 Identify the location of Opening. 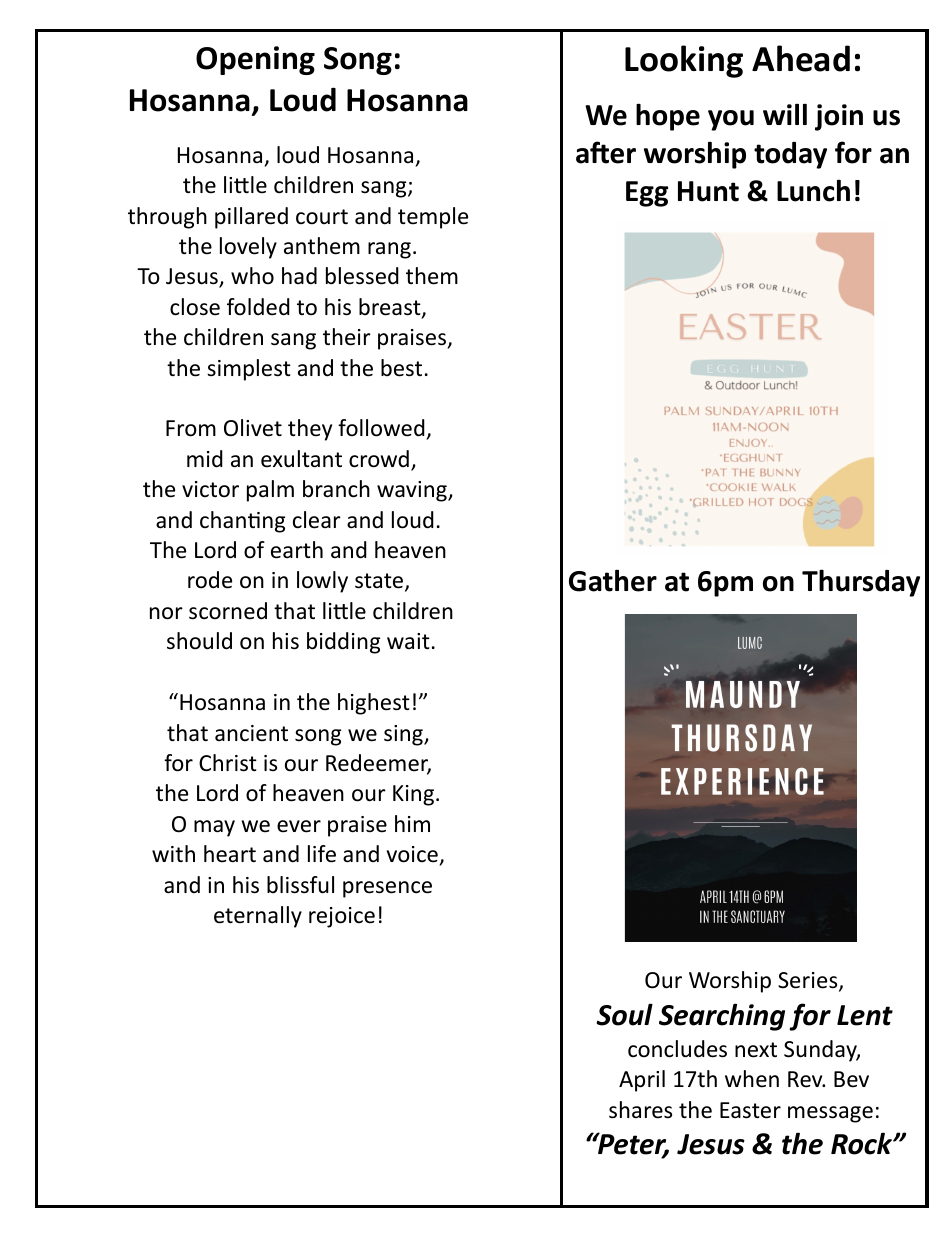
(255, 60).
